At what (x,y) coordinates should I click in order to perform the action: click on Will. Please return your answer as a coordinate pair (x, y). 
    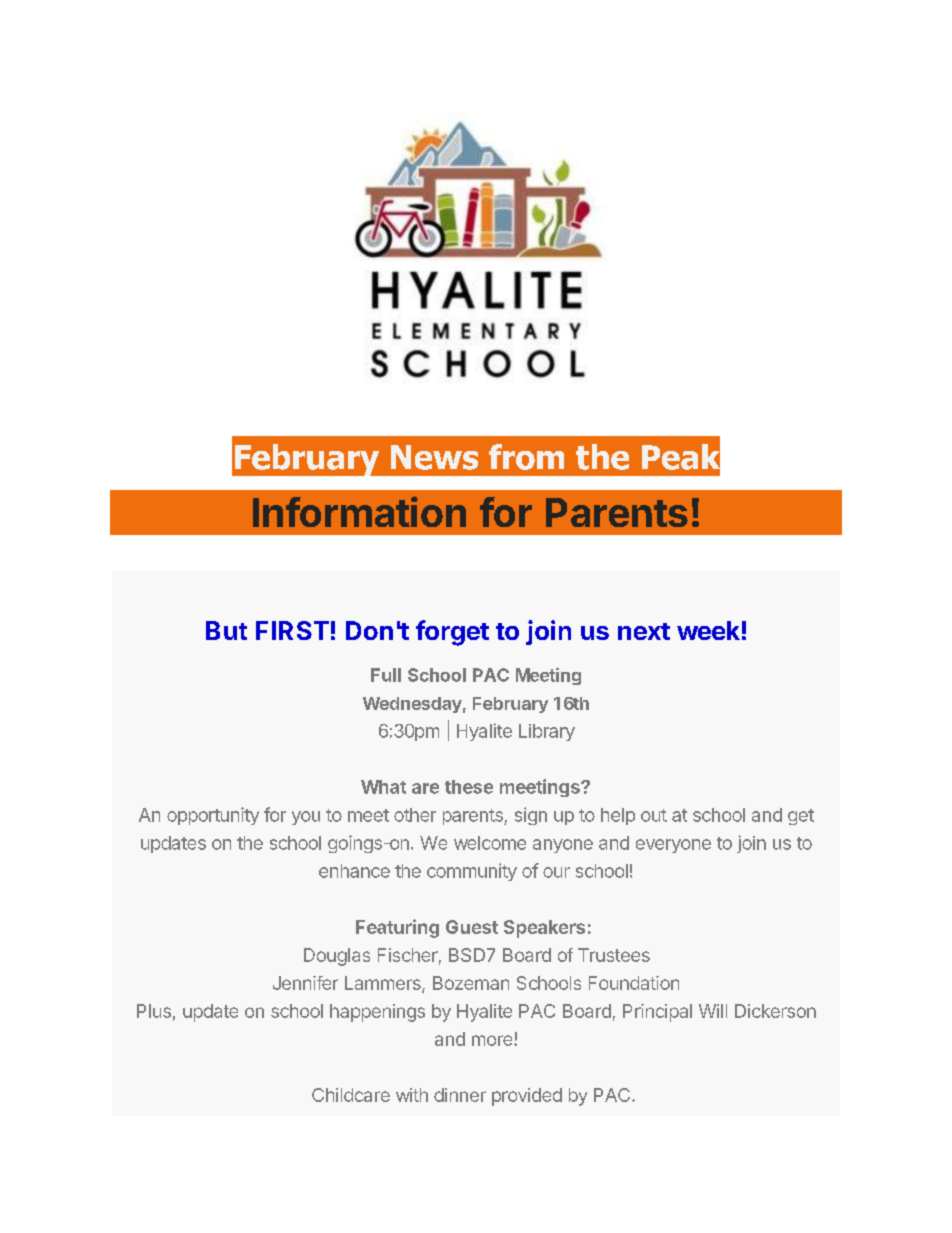
    Looking at the image, I should click on (713, 1011).
